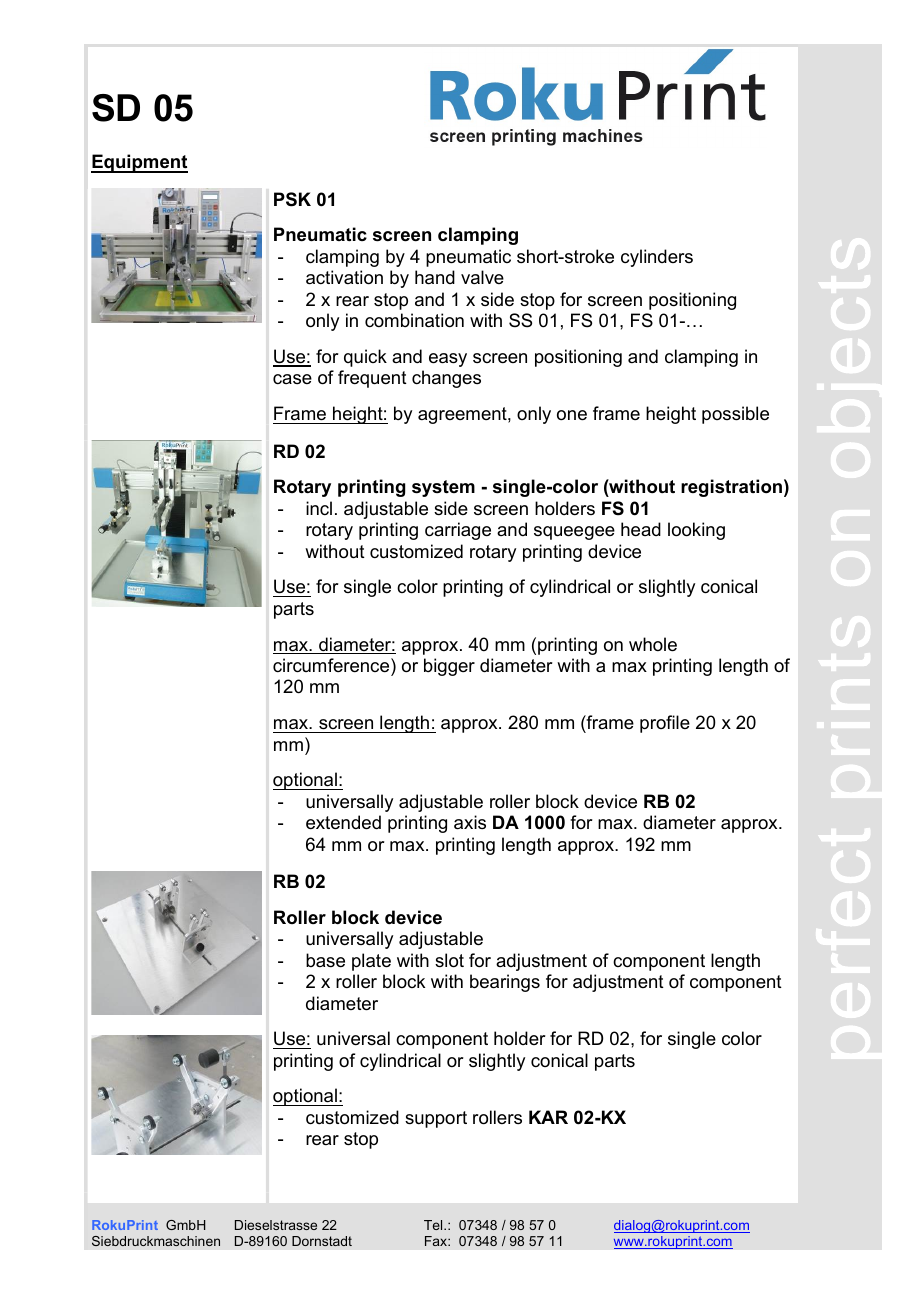 This page has height=1308, width=924. What do you see at coordinates (325, 960) in the page?
I see `base` at bounding box center [325, 960].
